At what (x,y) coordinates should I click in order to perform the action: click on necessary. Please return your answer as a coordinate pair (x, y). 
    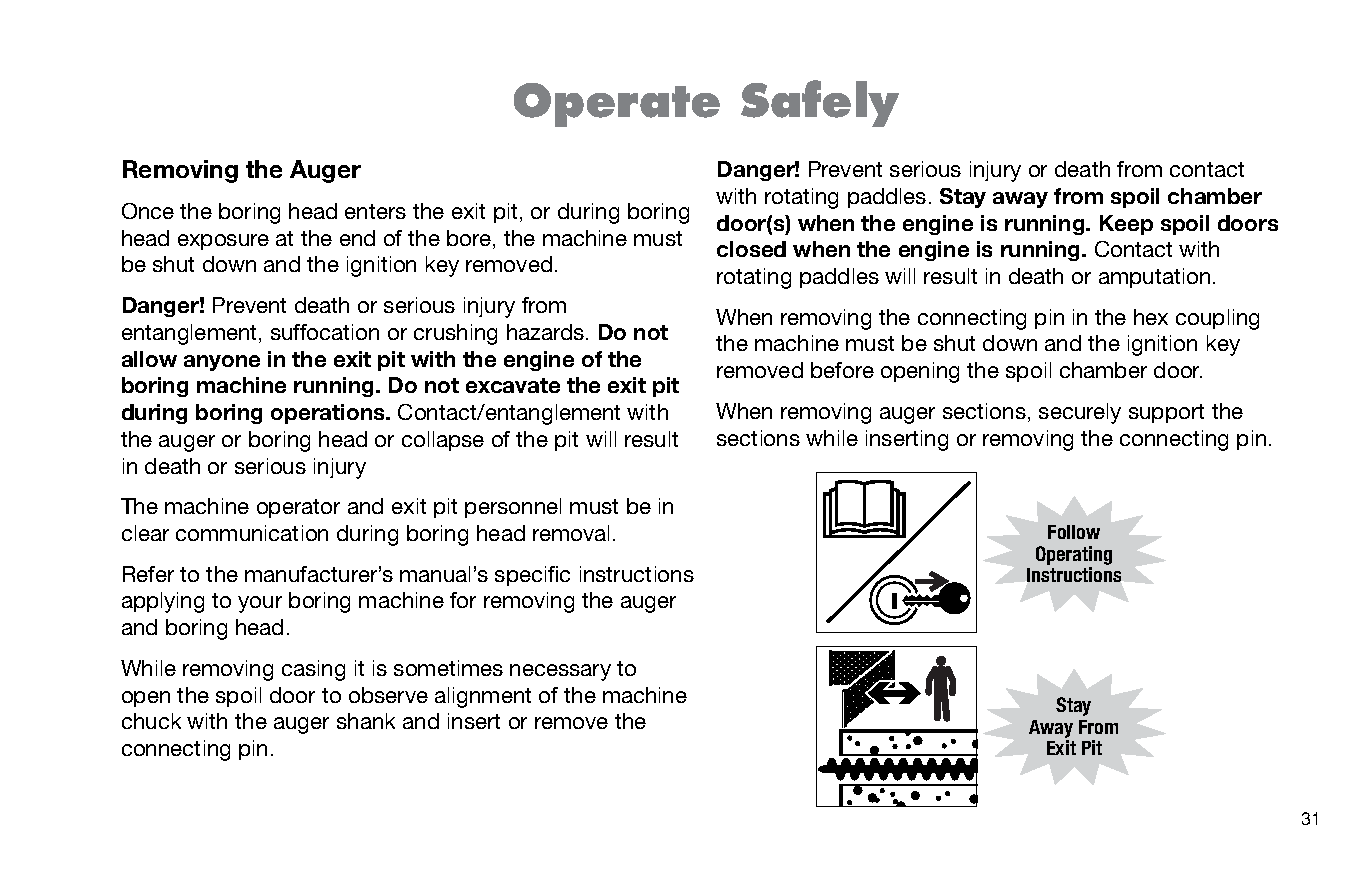
    Looking at the image, I should click on (560, 672).
